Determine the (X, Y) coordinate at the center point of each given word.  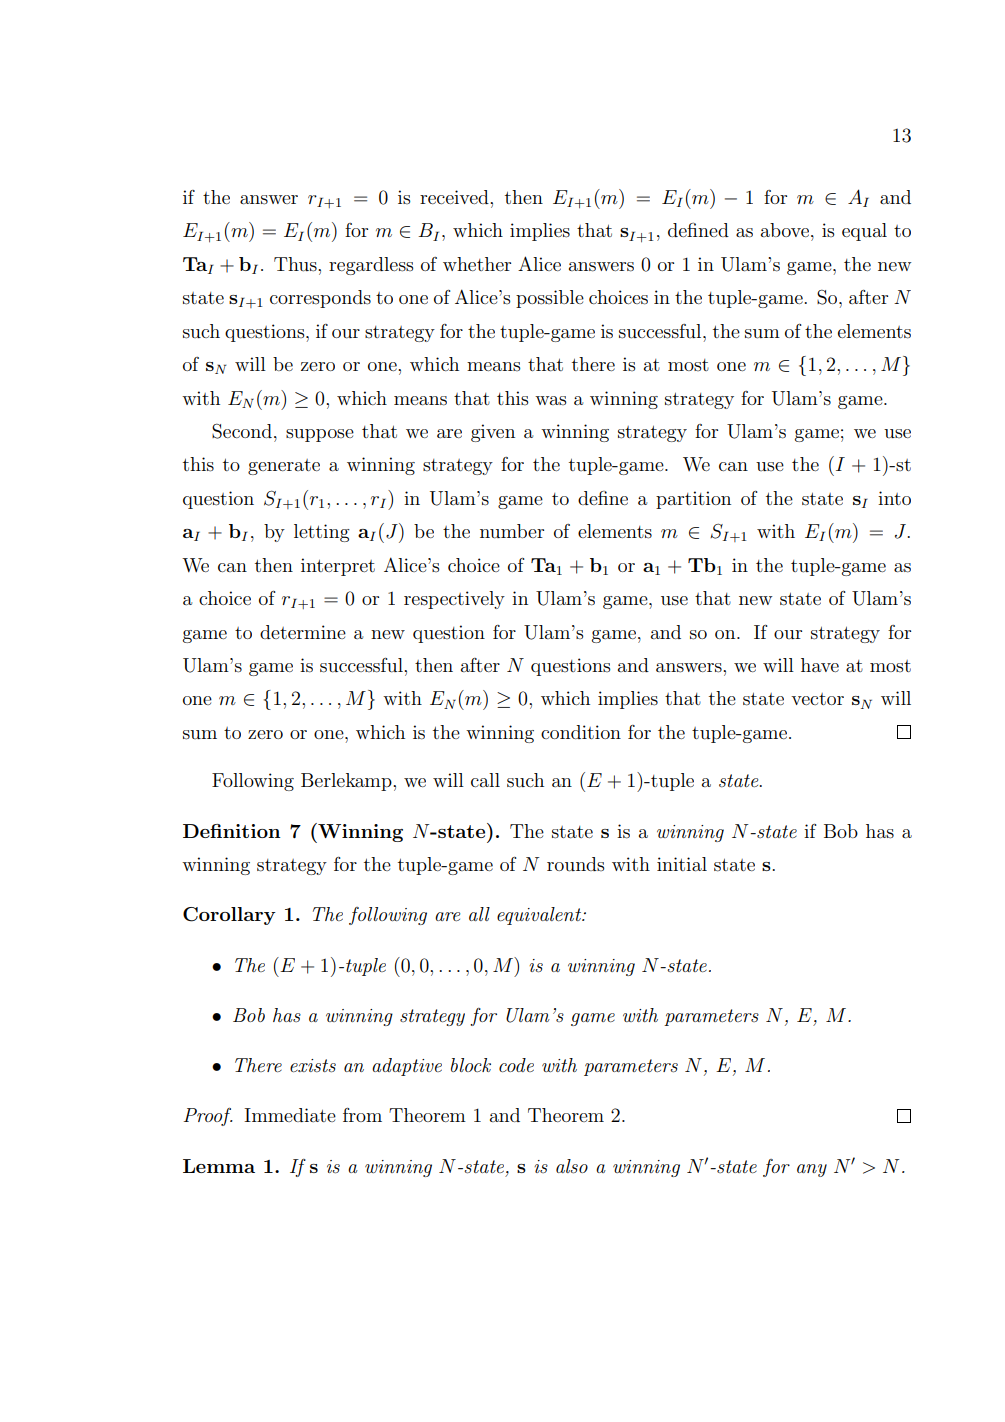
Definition (231, 831)
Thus (296, 264)
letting (322, 533)
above (785, 230)
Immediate (290, 1115)
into (894, 498)
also (572, 1166)
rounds (576, 864)
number (512, 531)
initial (682, 864)
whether (477, 264)
